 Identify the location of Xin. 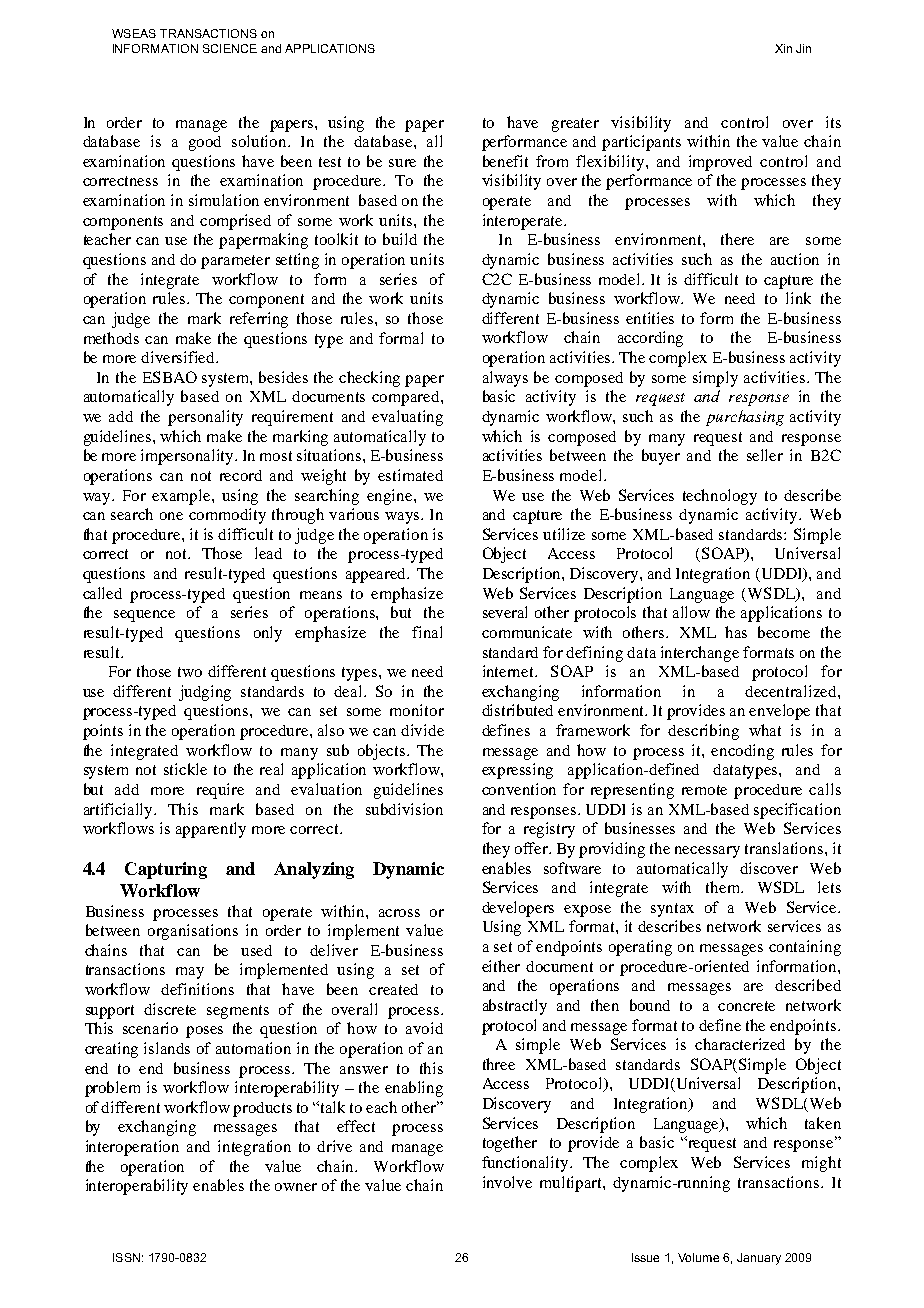
(783, 48).
